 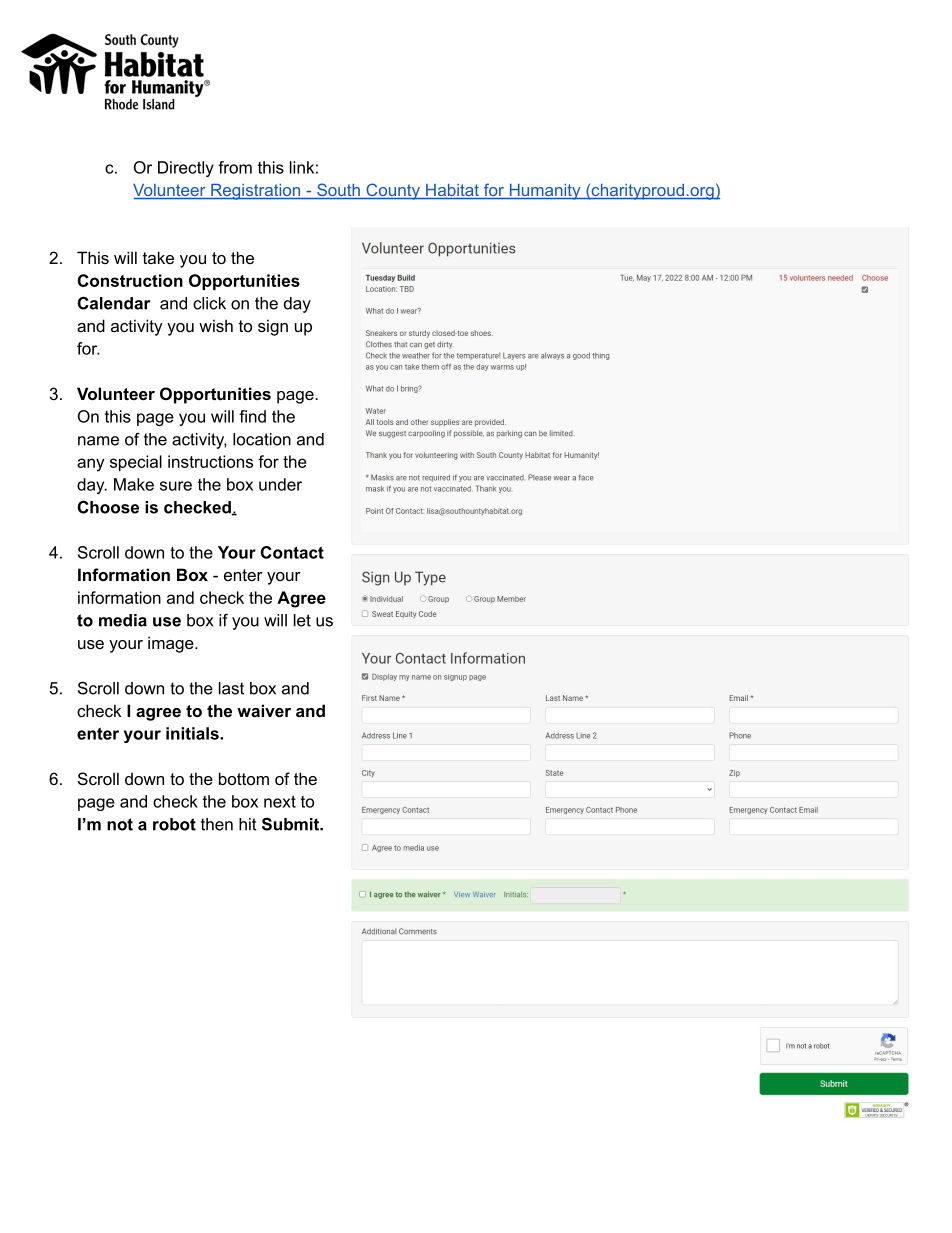 I want to click on Contact, so click(x=292, y=552).
